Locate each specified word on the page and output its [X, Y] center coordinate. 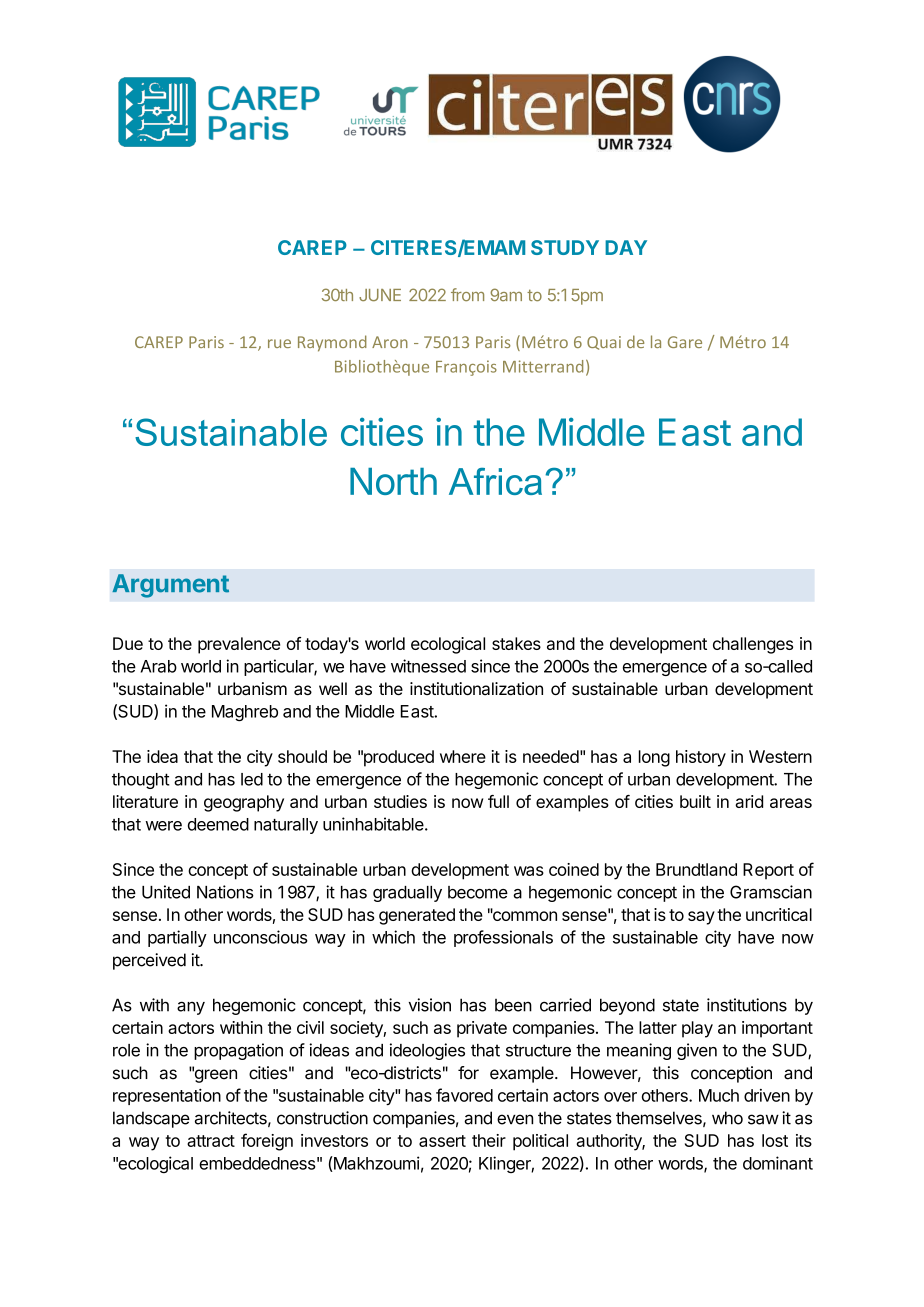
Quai [604, 343]
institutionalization [476, 689]
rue [279, 343]
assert [442, 1141]
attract [211, 1141]
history [701, 758]
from [467, 294]
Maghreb [245, 713]
